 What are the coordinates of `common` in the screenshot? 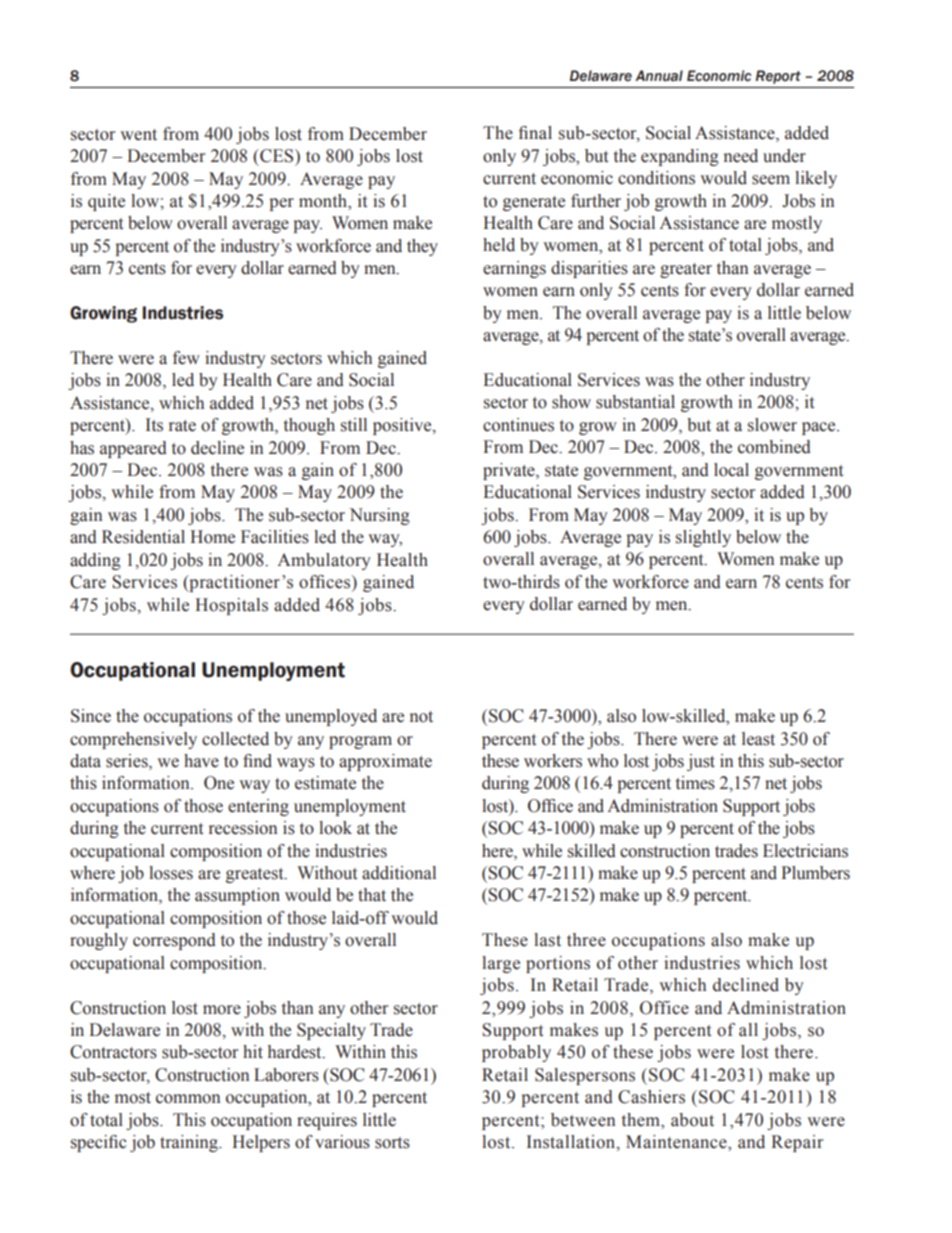 It's located at (188, 1099).
